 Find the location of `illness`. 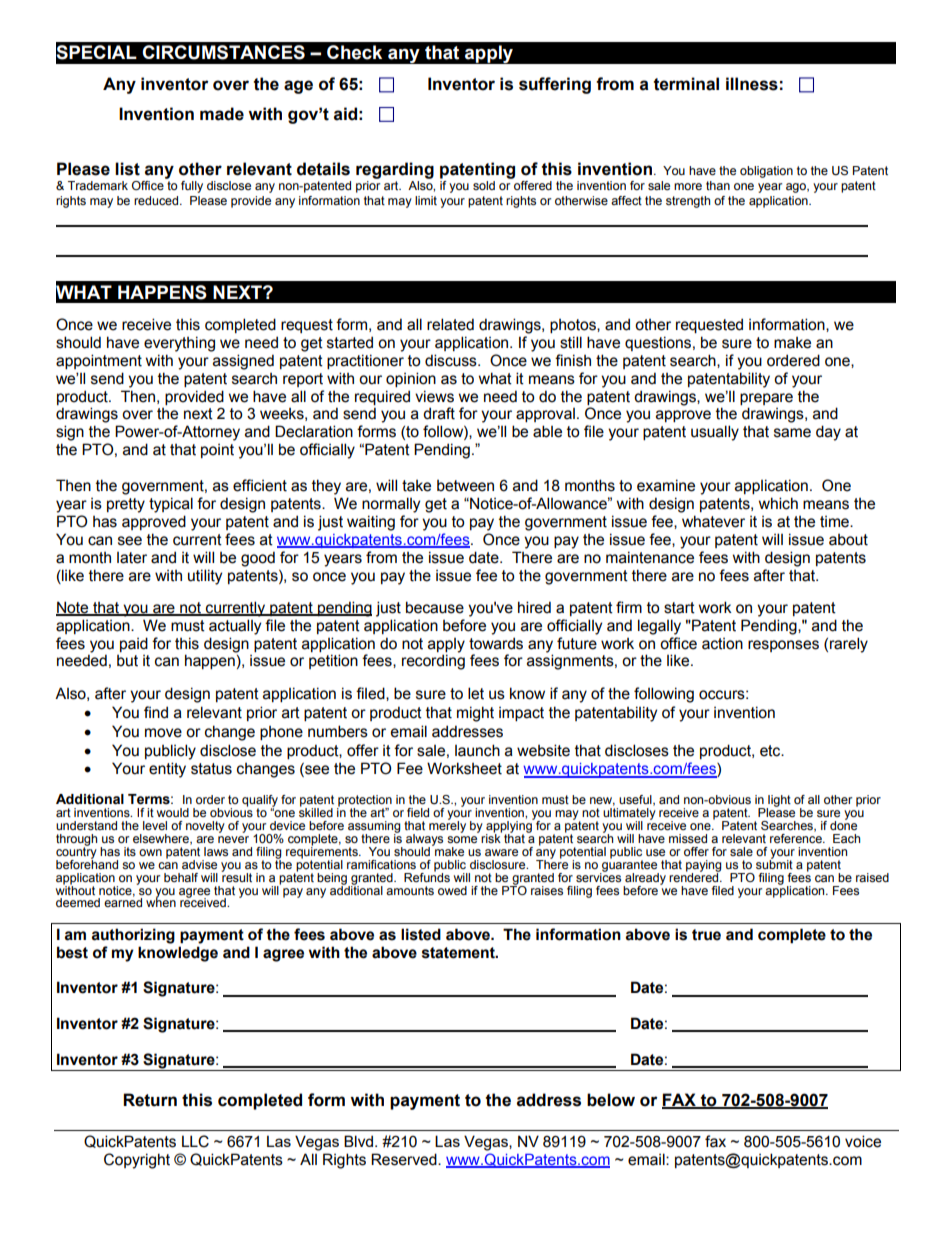

illness is located at coordinates (752, 84).
